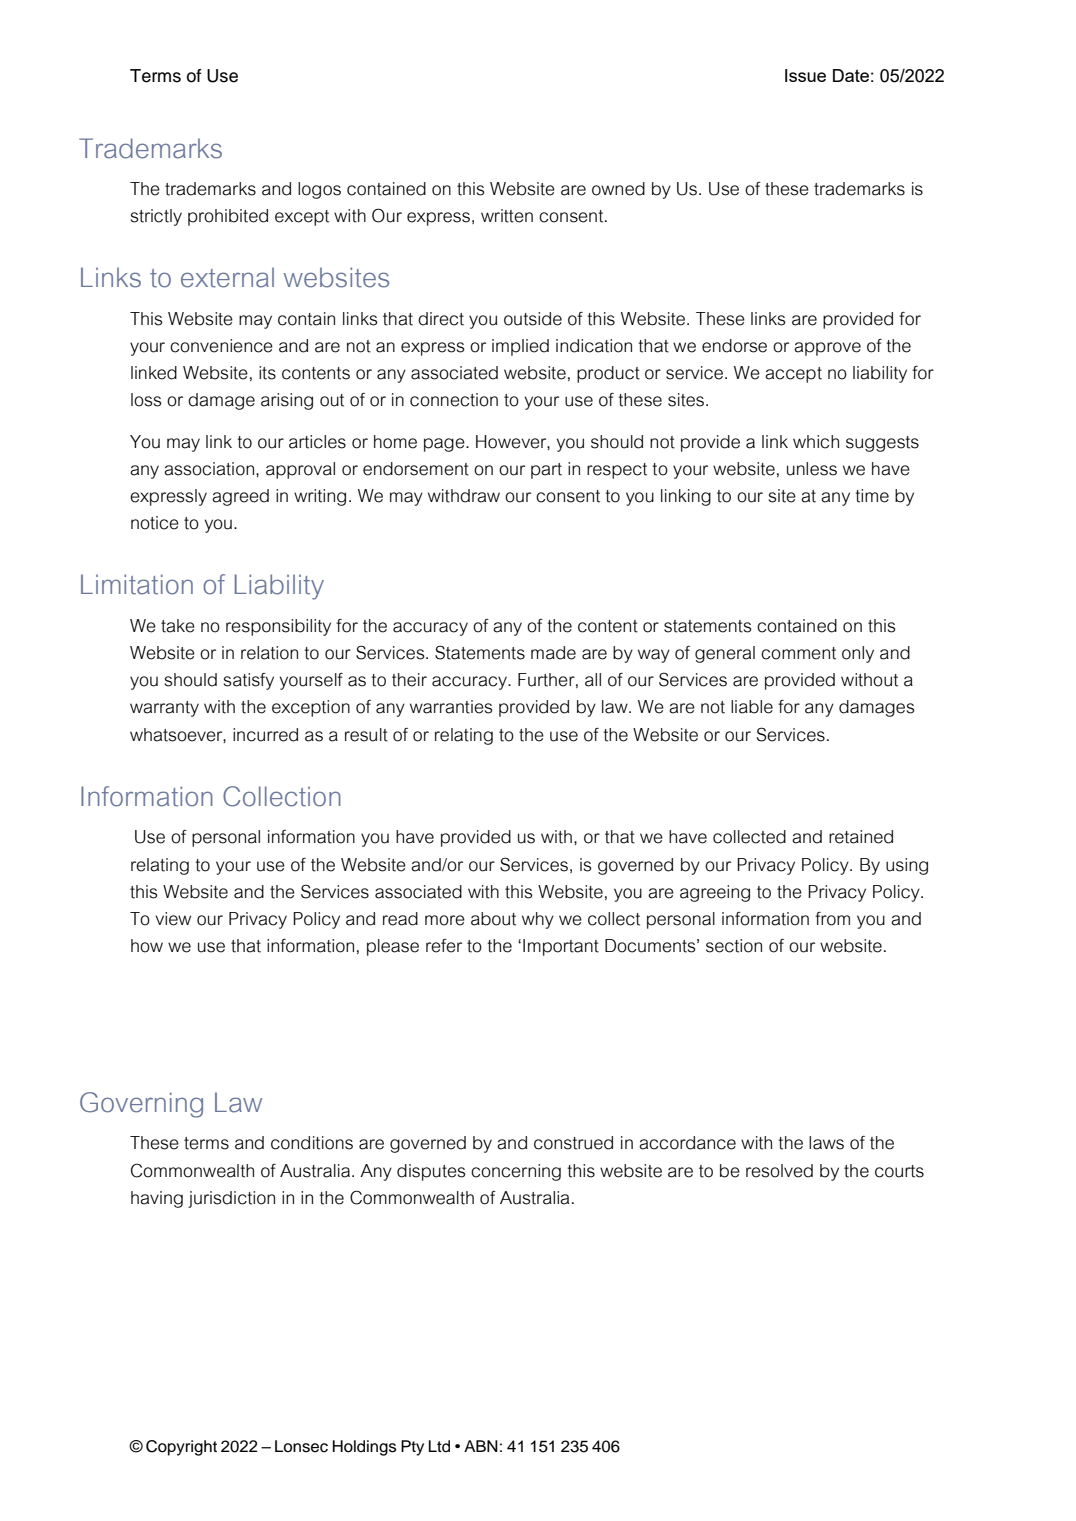 The image size is (1076, 1521). Describe the element at coordinates (451, 707) in the screenshot. I see `warranties` at that location.
